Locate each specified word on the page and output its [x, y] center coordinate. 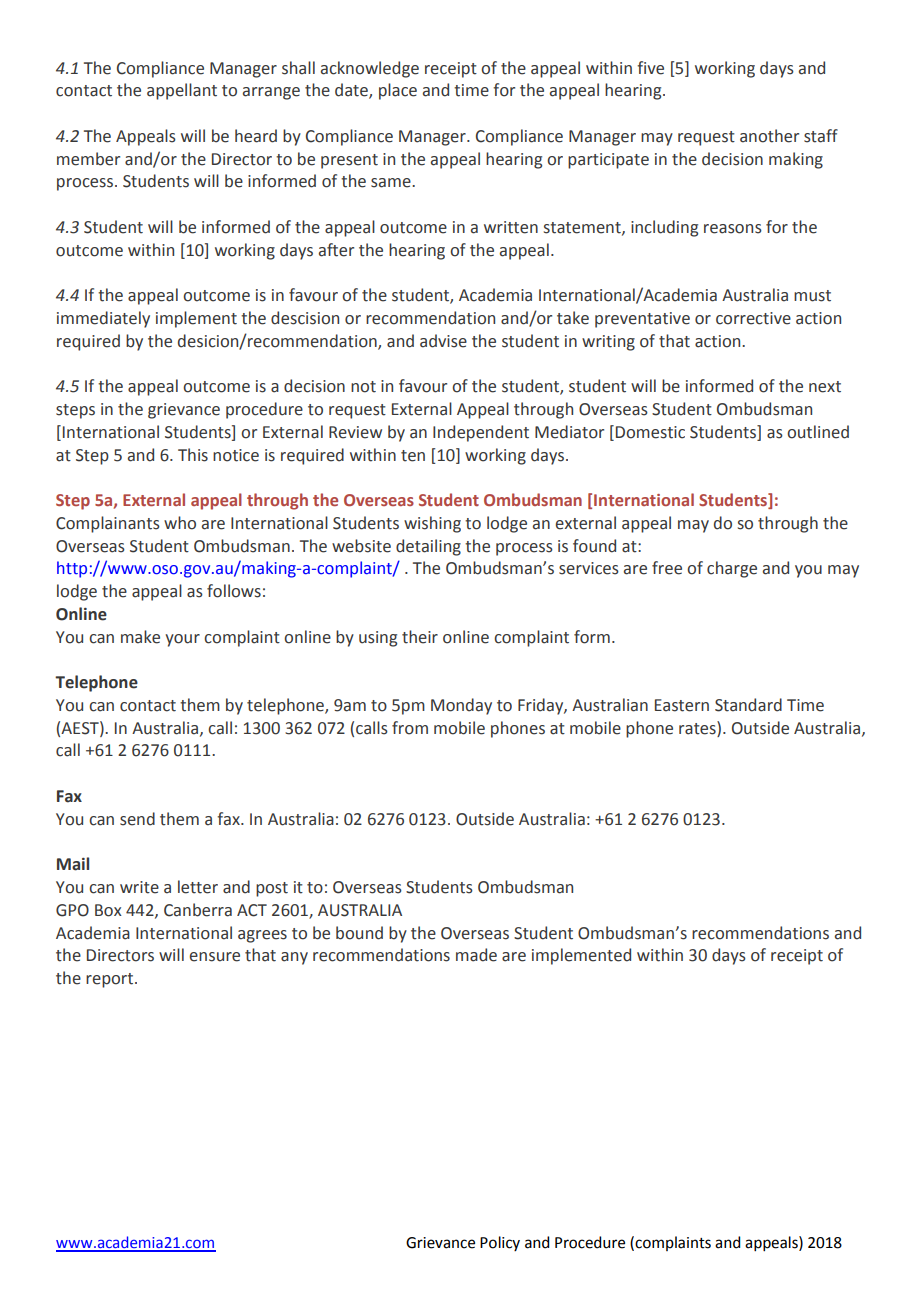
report [111, 980]
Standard [748, 705]
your [182, 640]
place [398, 91]
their [420, 637]
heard [256, 136]
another [769, 136]
